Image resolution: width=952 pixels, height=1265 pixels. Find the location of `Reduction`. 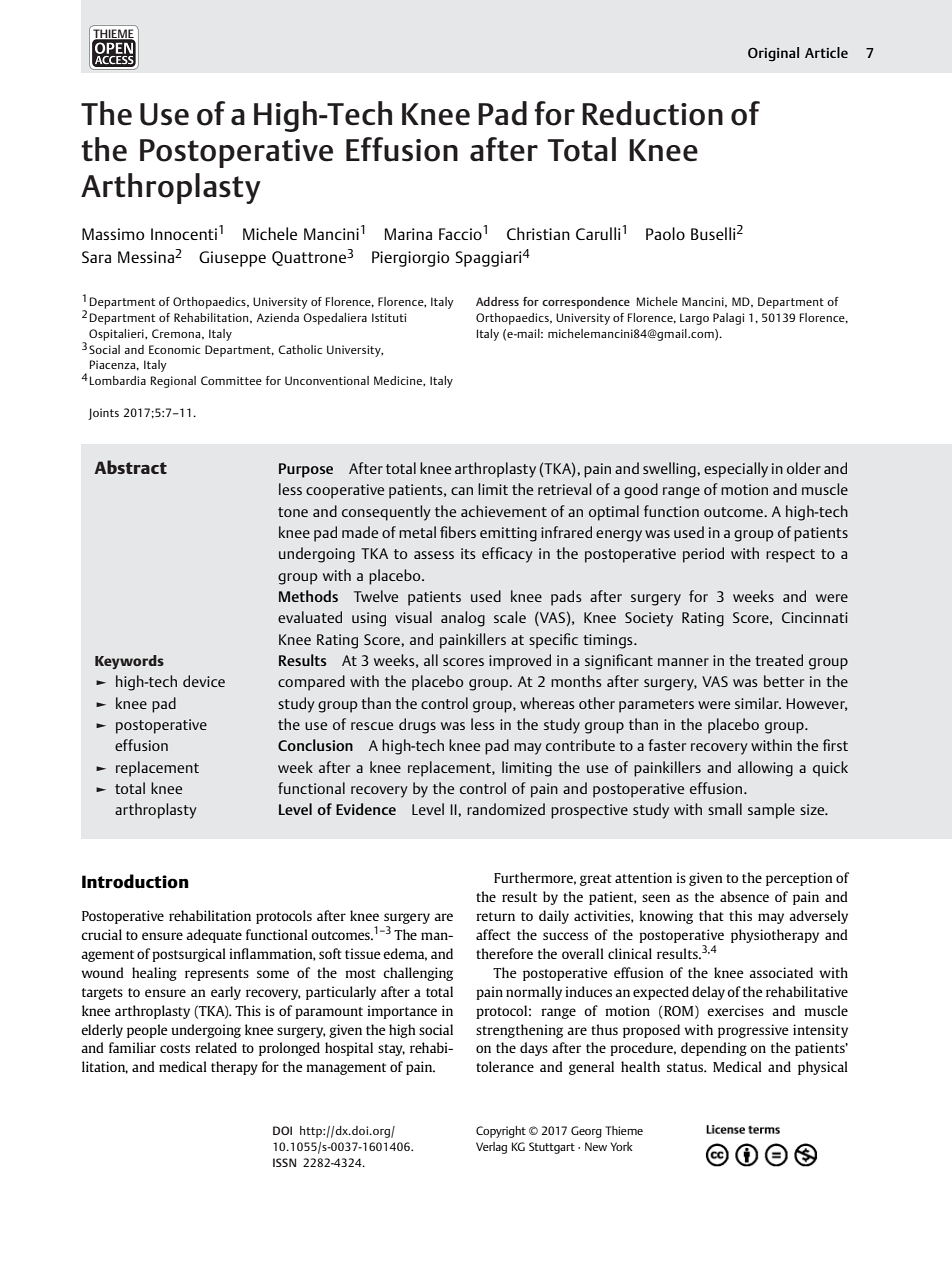

Reduction is located at coordinates (652, 113).
